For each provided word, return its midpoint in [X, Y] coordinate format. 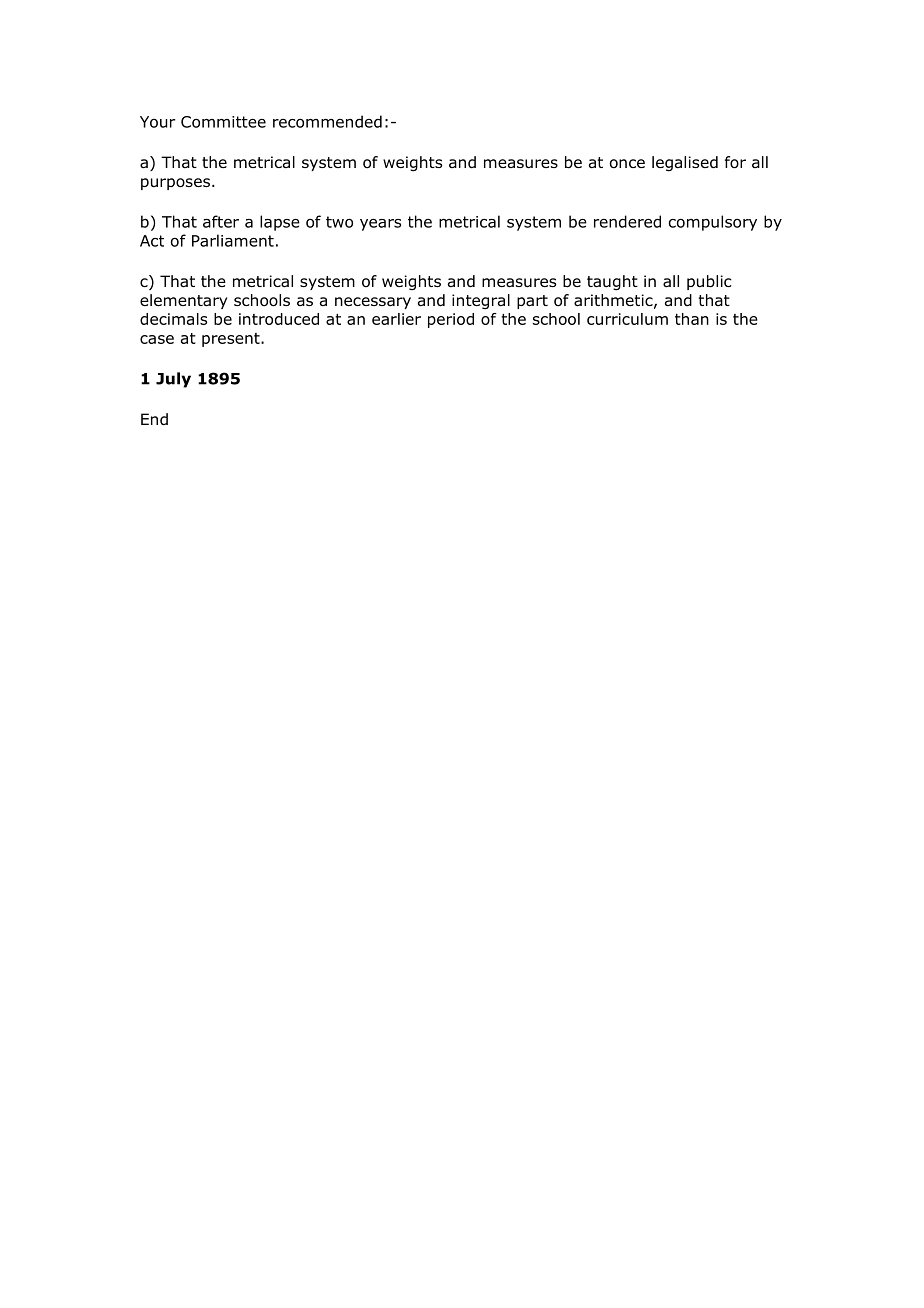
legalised [685, 164]
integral [481, 301]
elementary [184, 301]
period [451, 320]
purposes [175, 184]
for [735, 162]
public [709, 282]
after [221, 221]
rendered [627, 221]
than [692, 319]
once [627, 164]
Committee [223, 122]
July [173, 380]
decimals [173, 319]
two [339, 222]
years [380, 225]
